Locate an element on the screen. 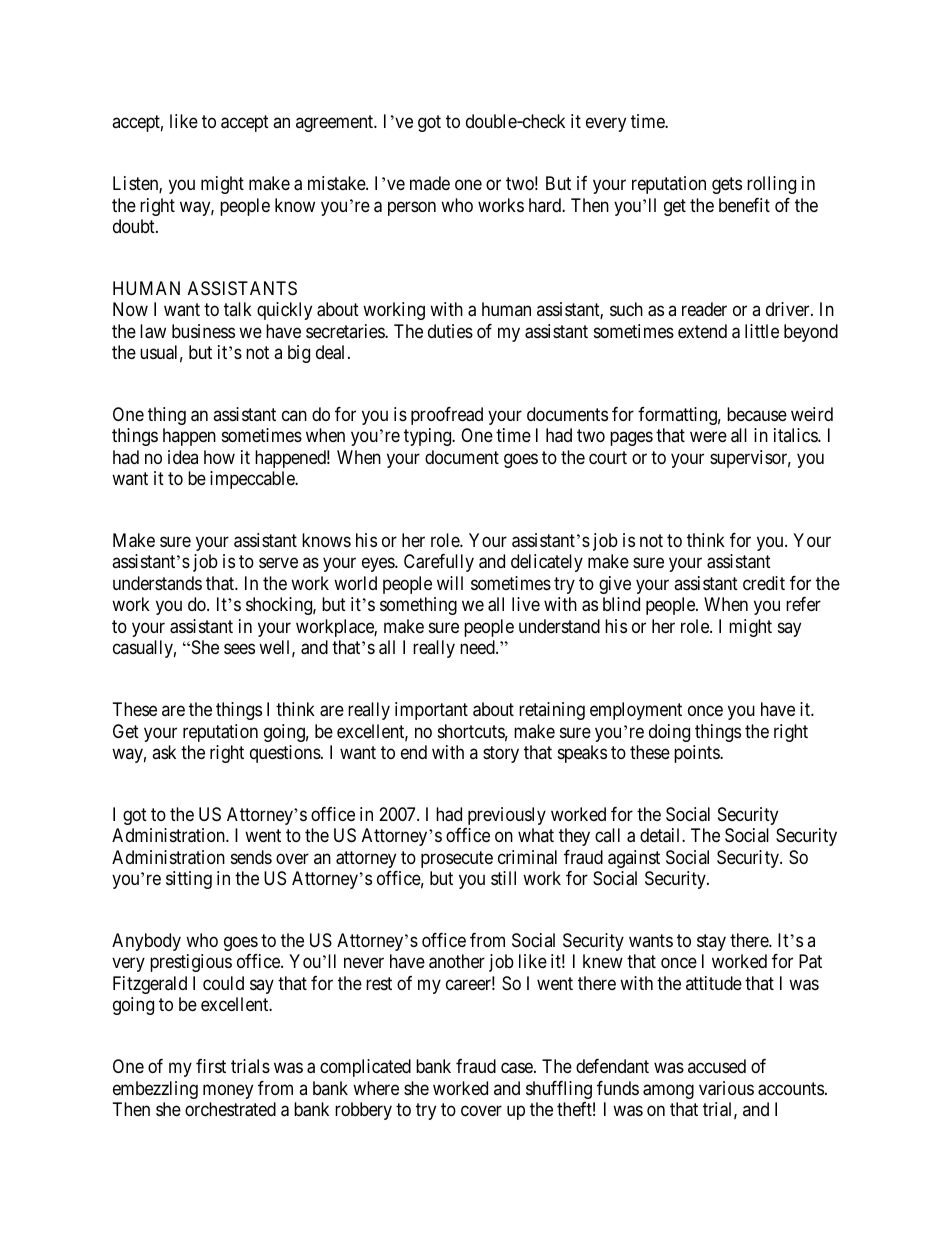 This screenshot has height=1233, width=952. previously is located at coordinates (507, 816).
